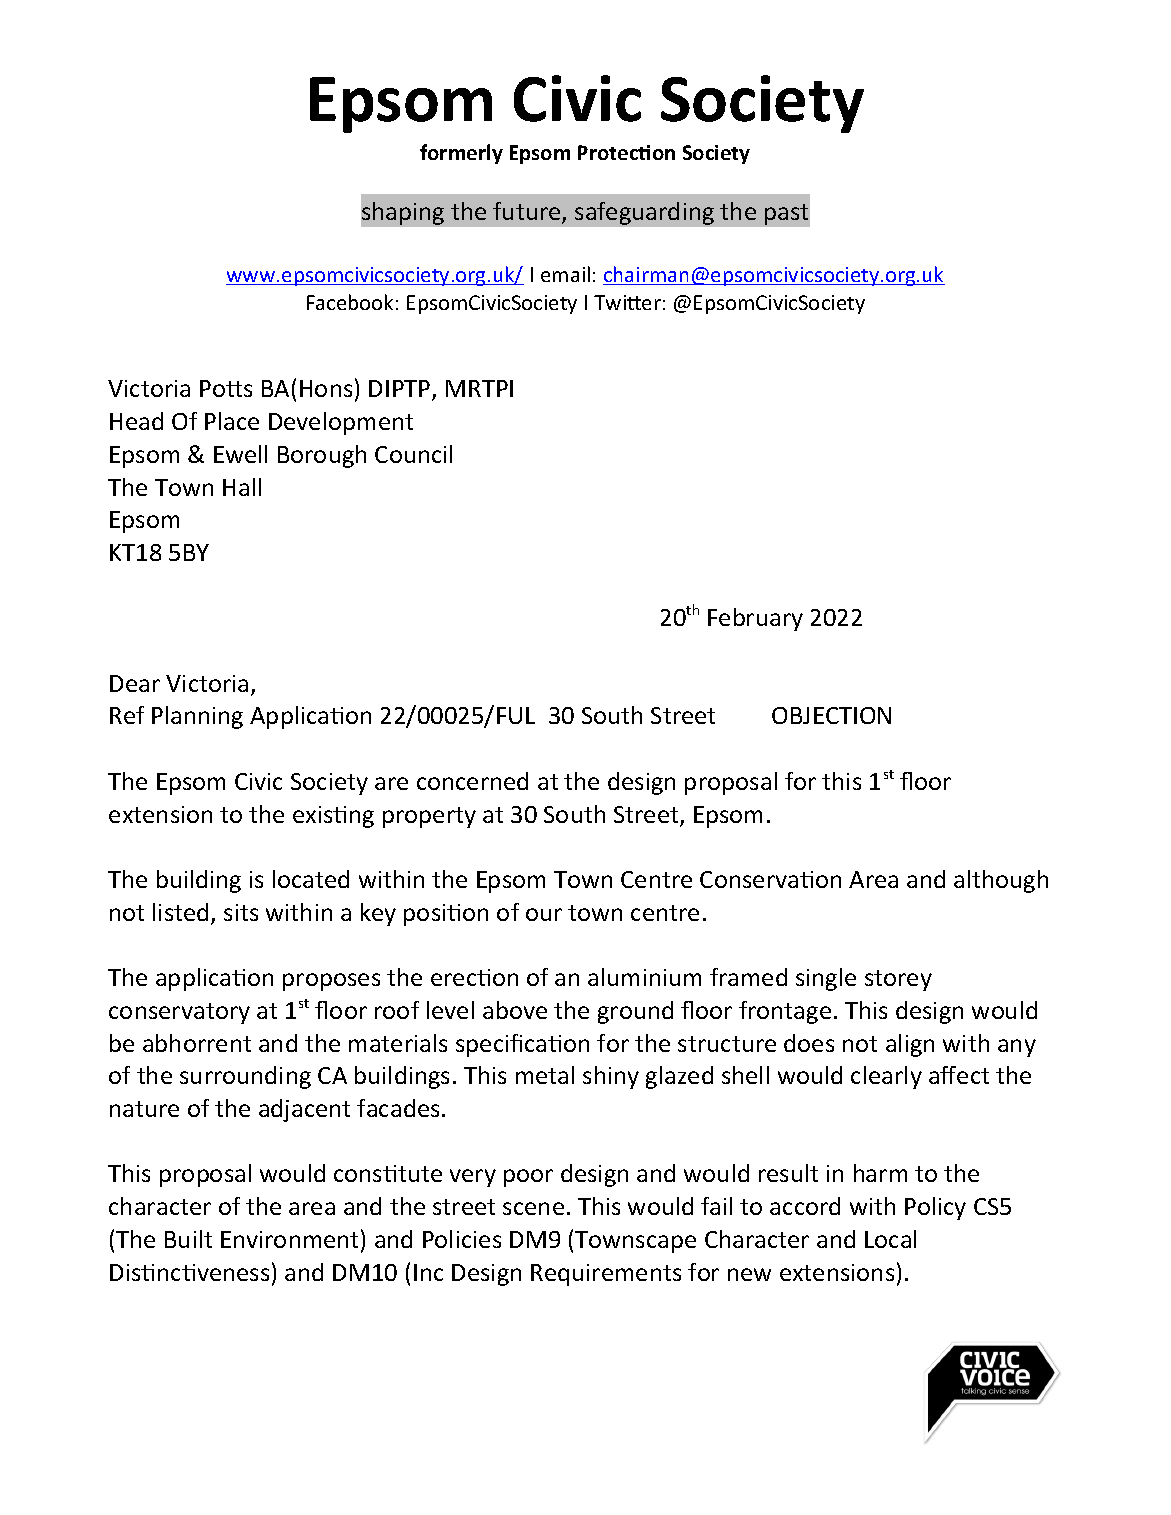  Describe the element at coordinates (755, 619) in the image. I see `February` at that location.
